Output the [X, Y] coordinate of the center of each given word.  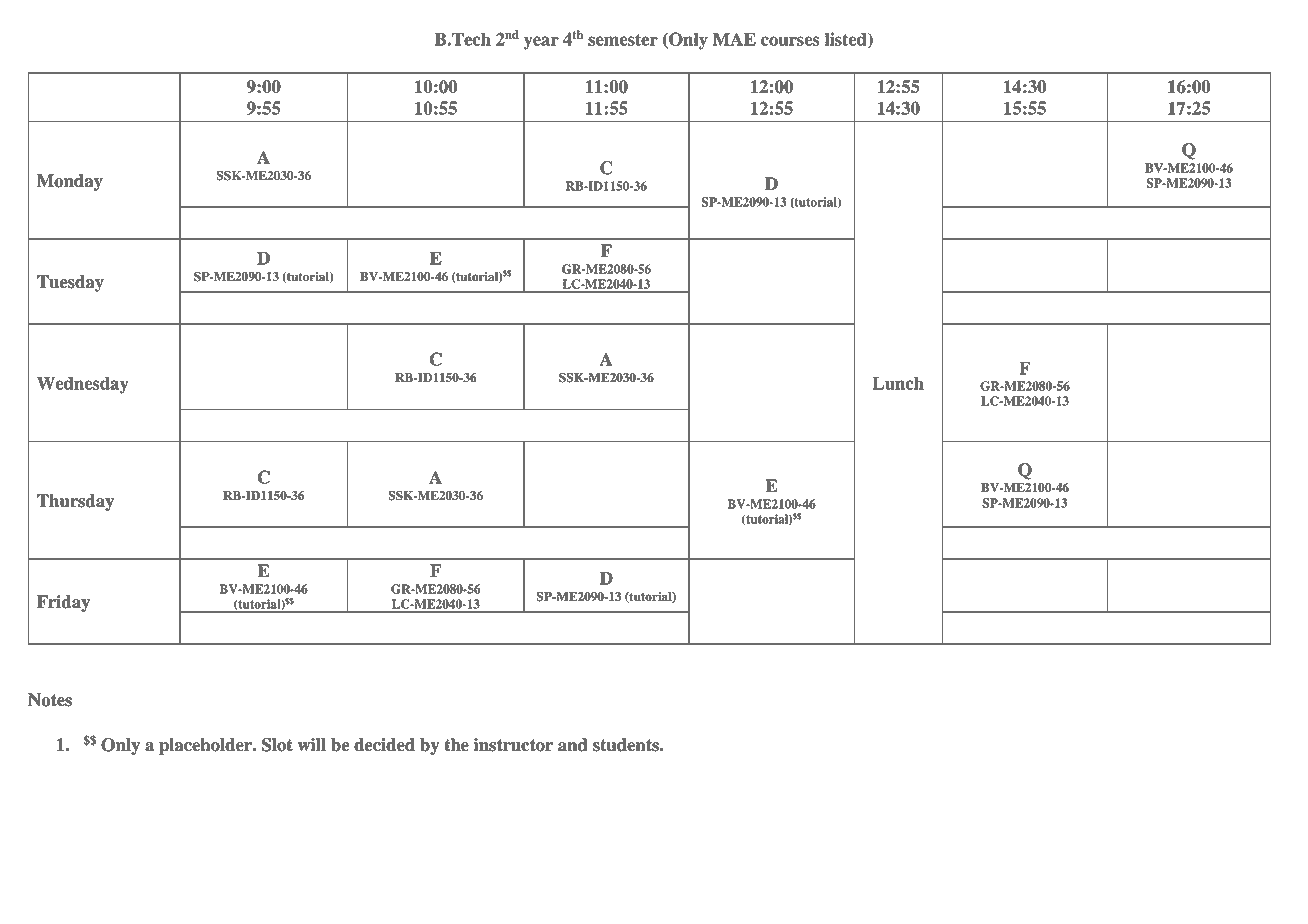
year [541, 43]
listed [847, 40]
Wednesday [83, 385]
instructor [513, 745]
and [573, 745]
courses [790, 41]
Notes [50, 700]
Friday [63, 603]
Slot [277, 745]
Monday [70, 182]
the [457, 745]
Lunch [898, 383]
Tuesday [70, 283]
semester [623, 40]
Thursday [75, 502]
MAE [734, 39]
